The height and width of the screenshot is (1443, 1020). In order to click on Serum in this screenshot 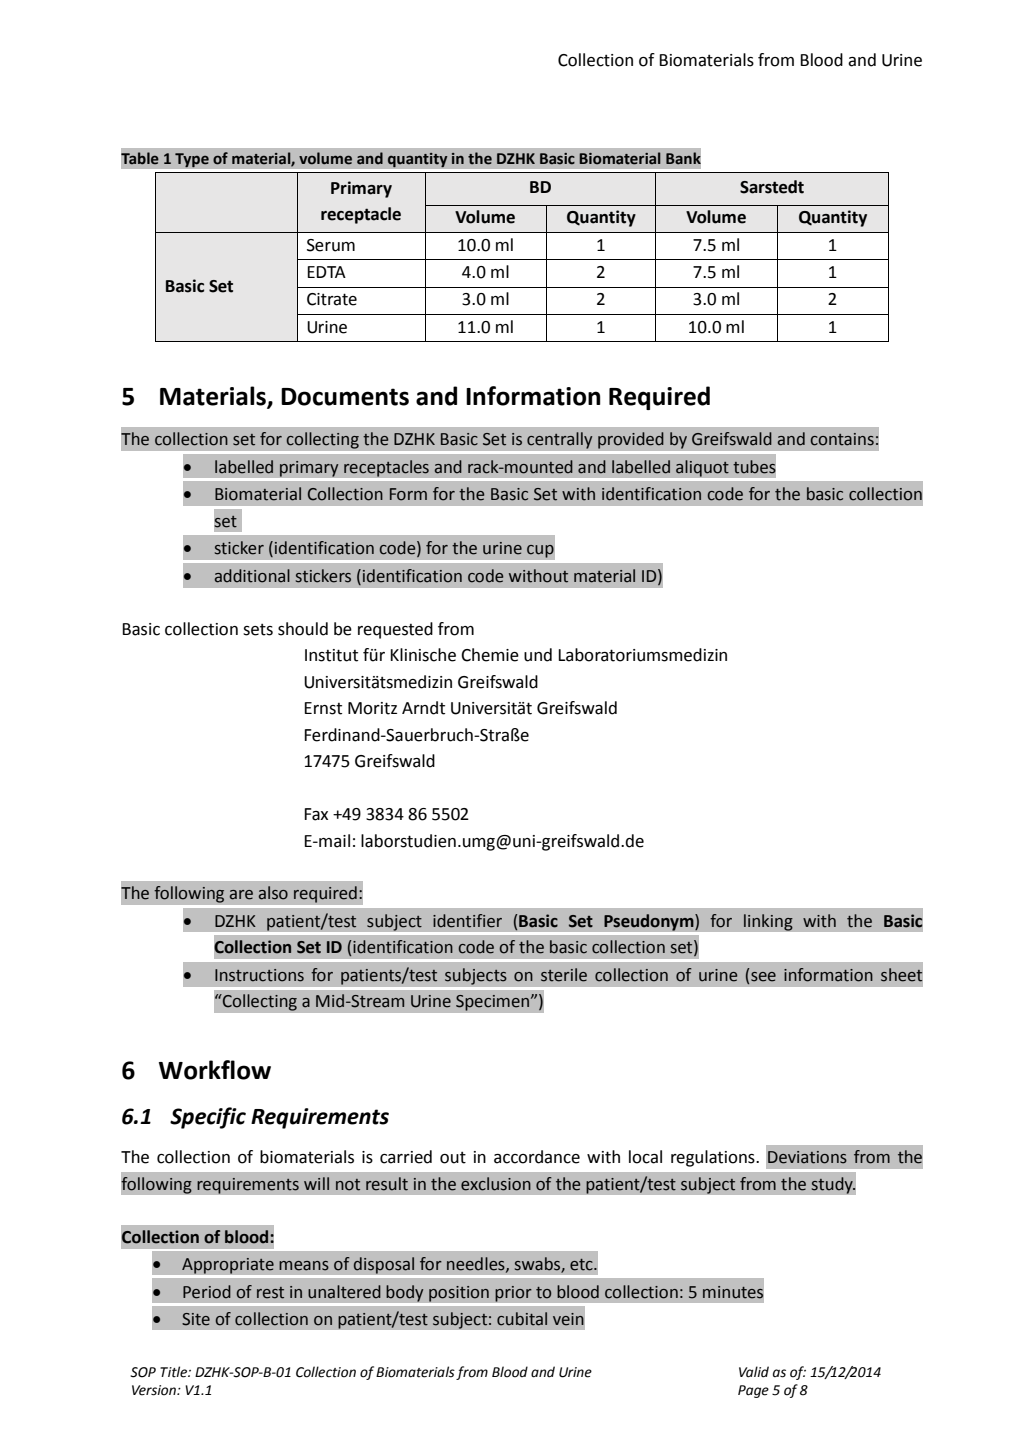, I will do `click(331, 245)`.
